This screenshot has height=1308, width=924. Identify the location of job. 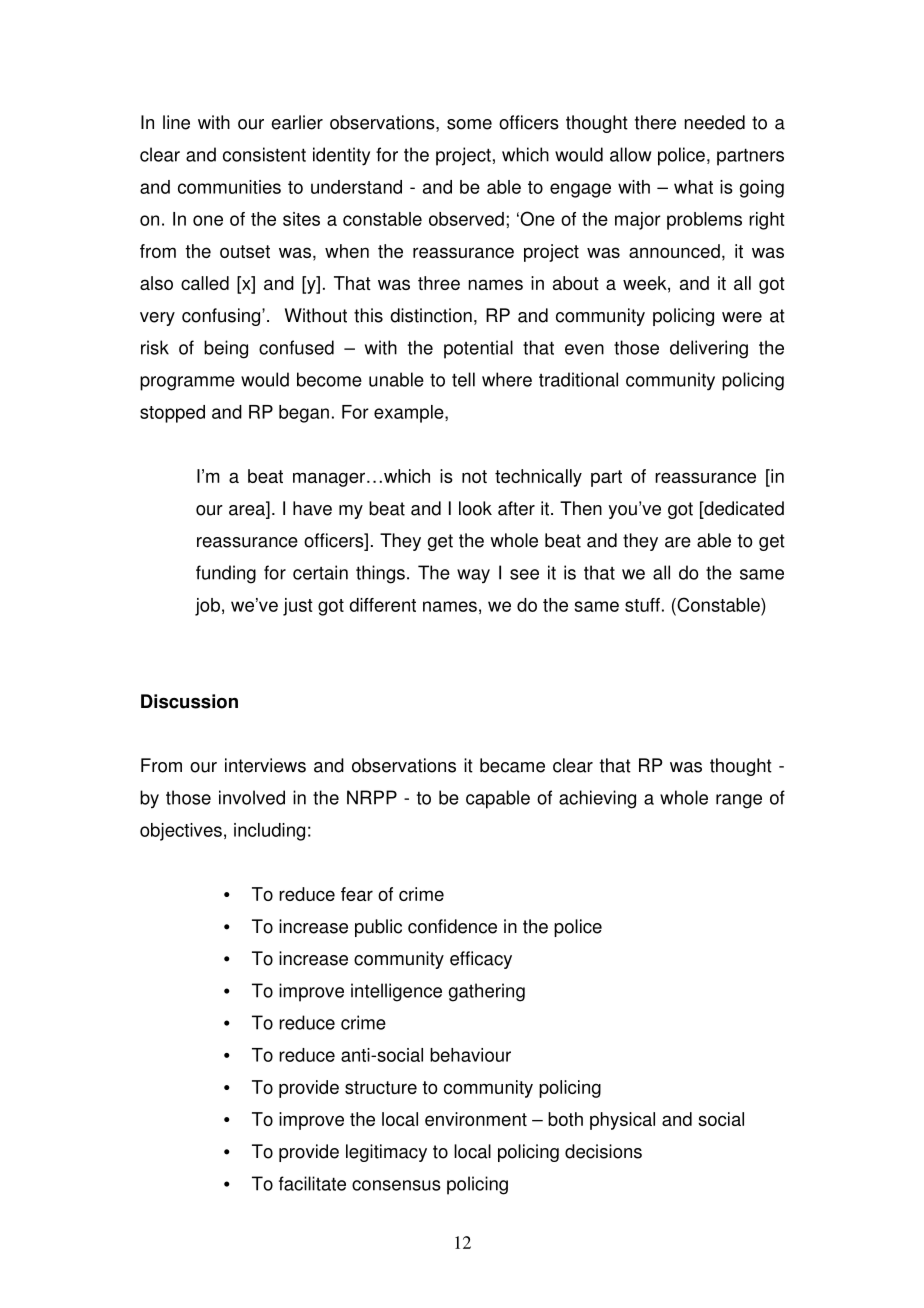
(207, 607).
